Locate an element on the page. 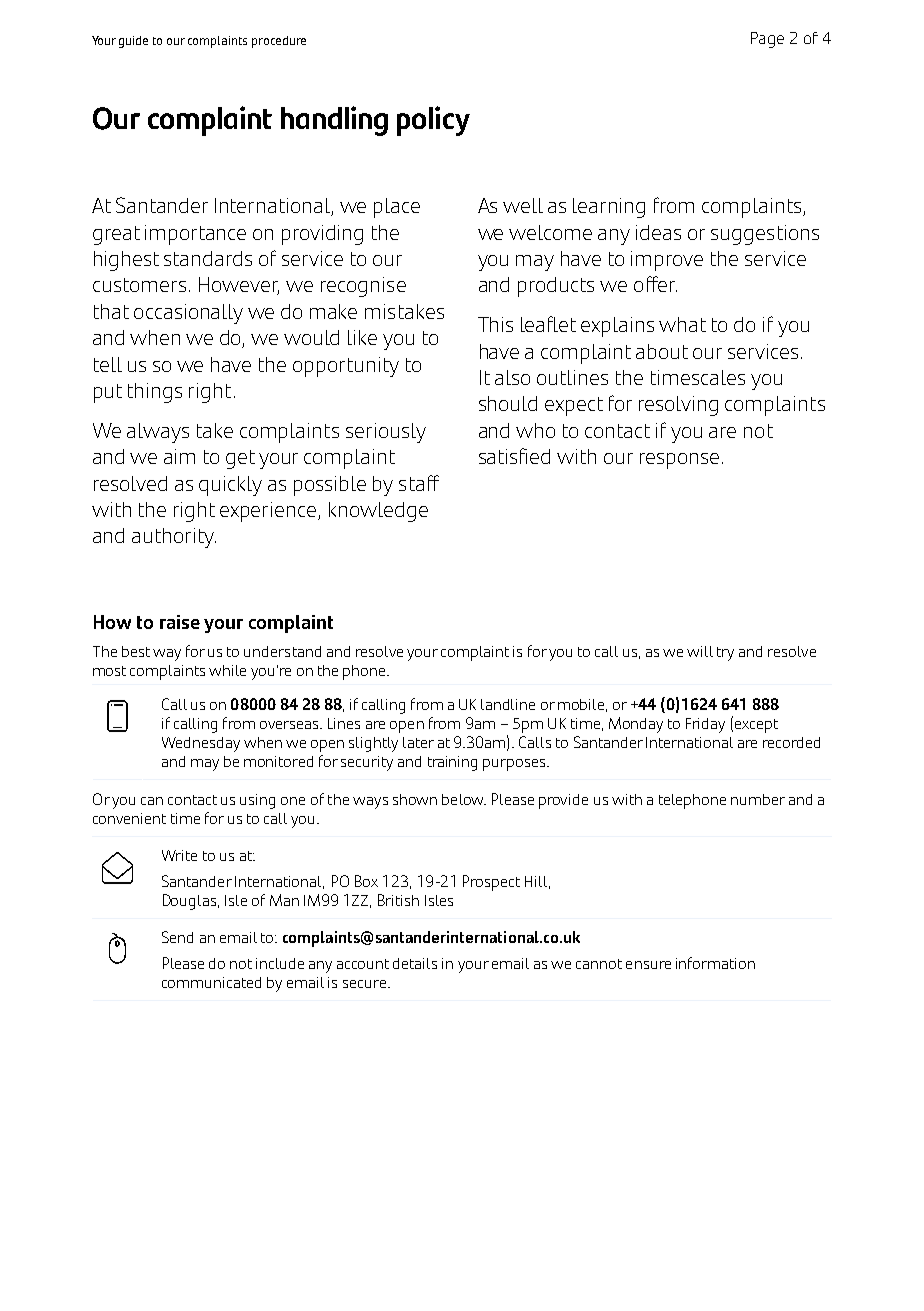 The height and width of the page is (1311, 924). Page is located at coordinates (767, 40).
